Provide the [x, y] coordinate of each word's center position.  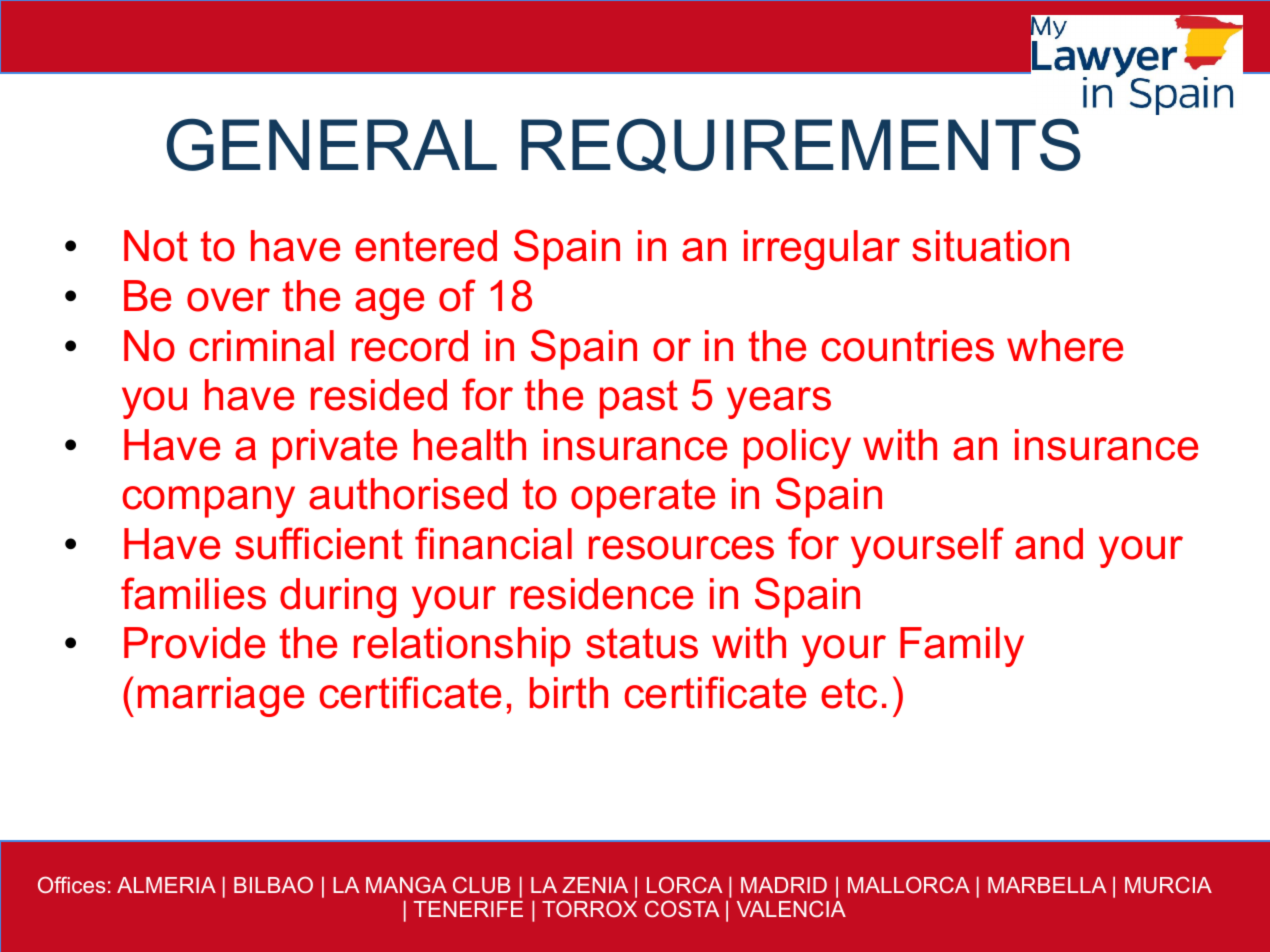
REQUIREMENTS [801, 146]
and [1049, 544]
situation [990, 246]
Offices [72, 884]
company [209, 502]
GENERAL [332, 144]
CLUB [481, 884]
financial [493, 543]
